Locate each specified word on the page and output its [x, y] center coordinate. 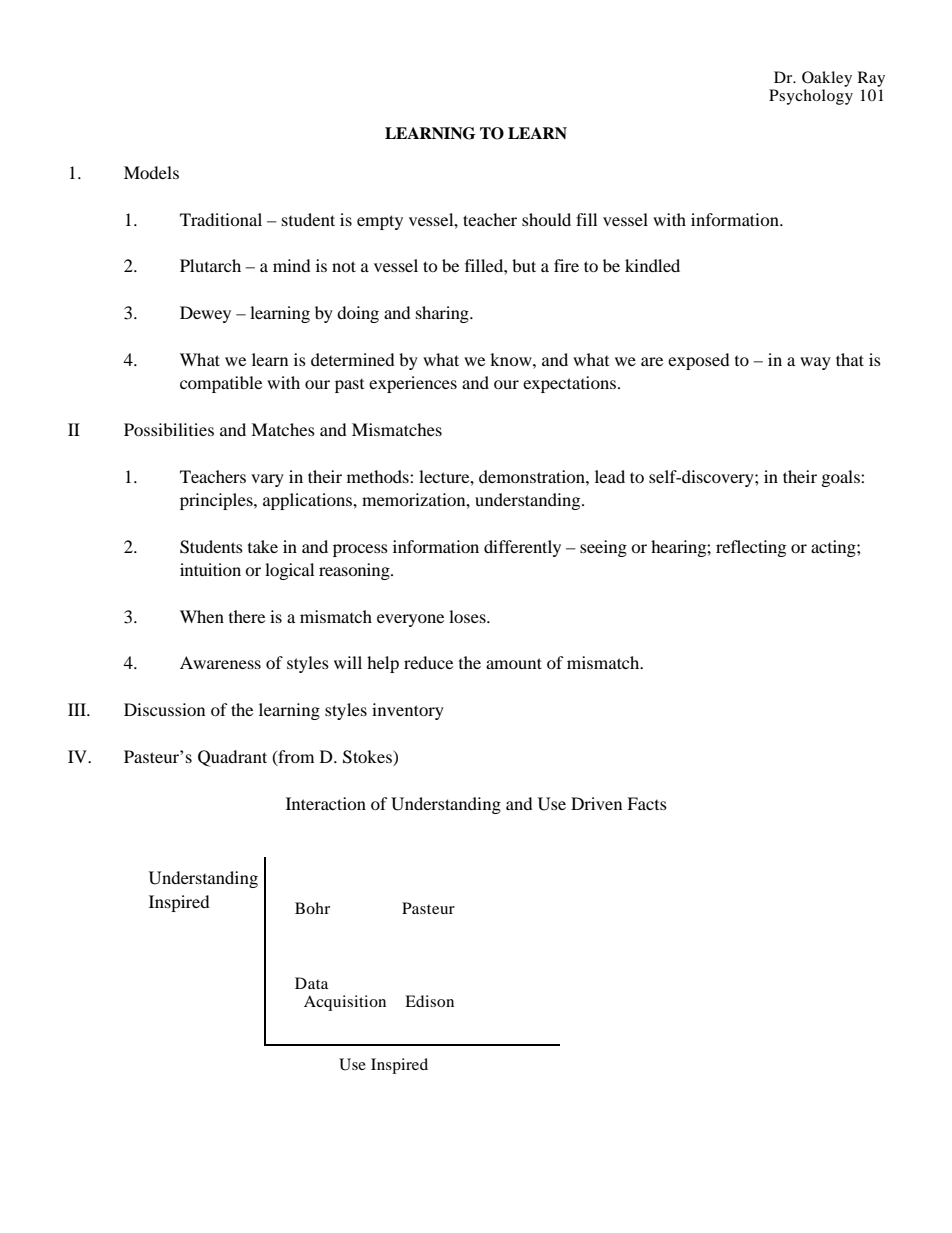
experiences [413, 384]
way [815, 363]
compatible [221, 384]
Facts [647, 803]
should [546, 219]
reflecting [751, 548]
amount [514, 663]
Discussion [164, 709]
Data [311, 983]
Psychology [811, 97]
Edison [429, 1001]
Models [151, 172]
